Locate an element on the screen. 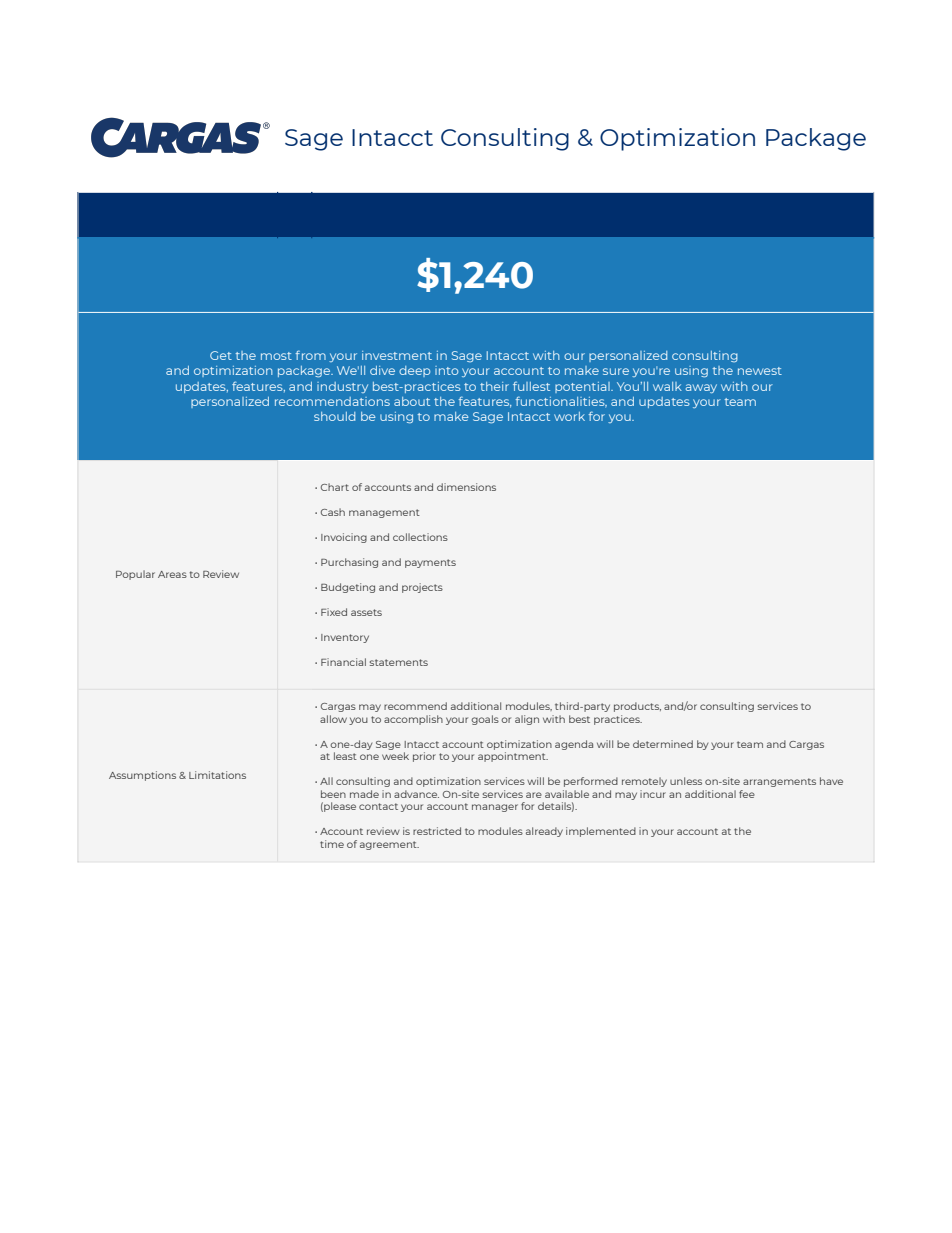 The image size is (952, 1233). most is located at coordinates (276, 356).
